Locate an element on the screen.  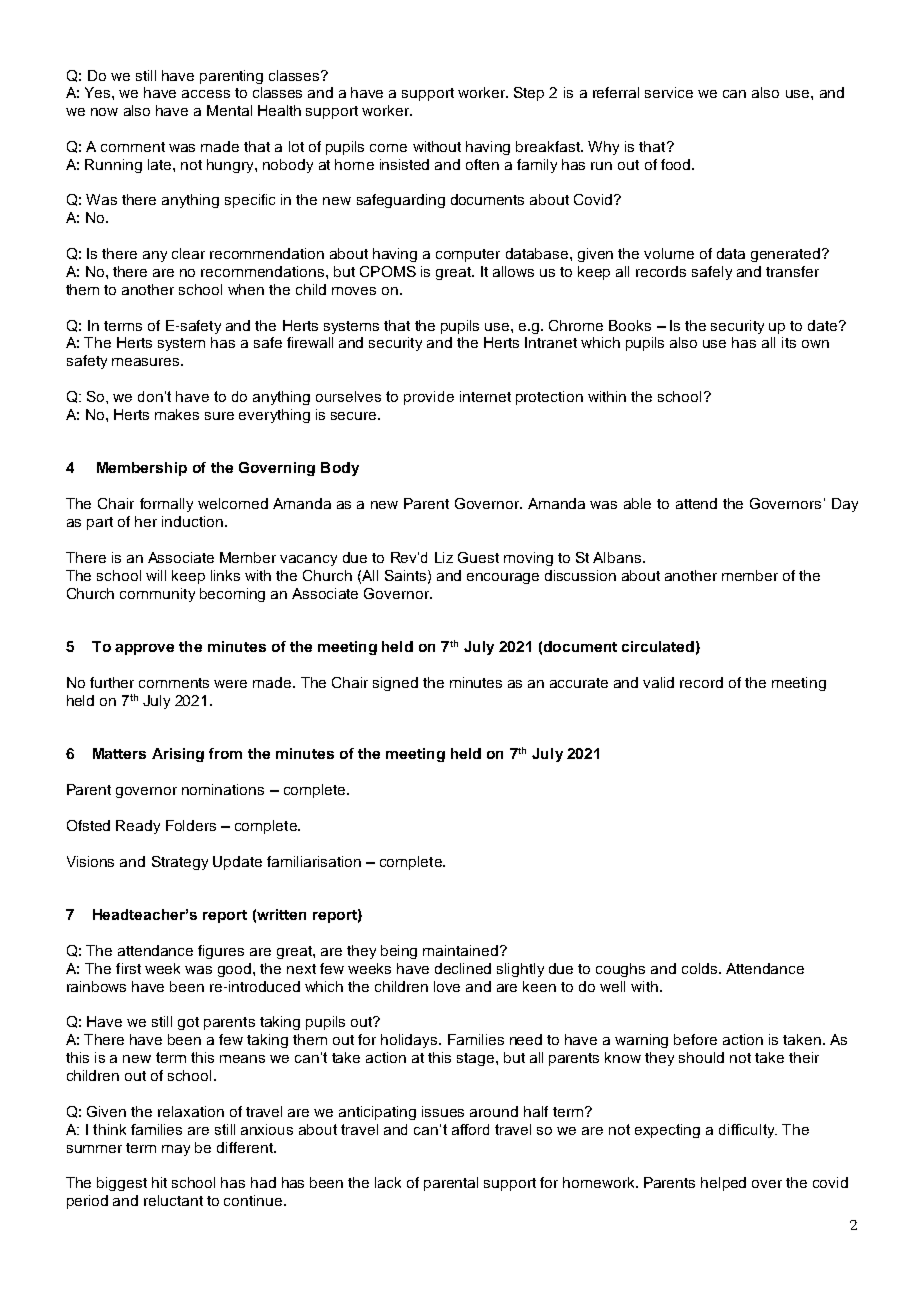
hit is located at coordinates (159, 1182).
